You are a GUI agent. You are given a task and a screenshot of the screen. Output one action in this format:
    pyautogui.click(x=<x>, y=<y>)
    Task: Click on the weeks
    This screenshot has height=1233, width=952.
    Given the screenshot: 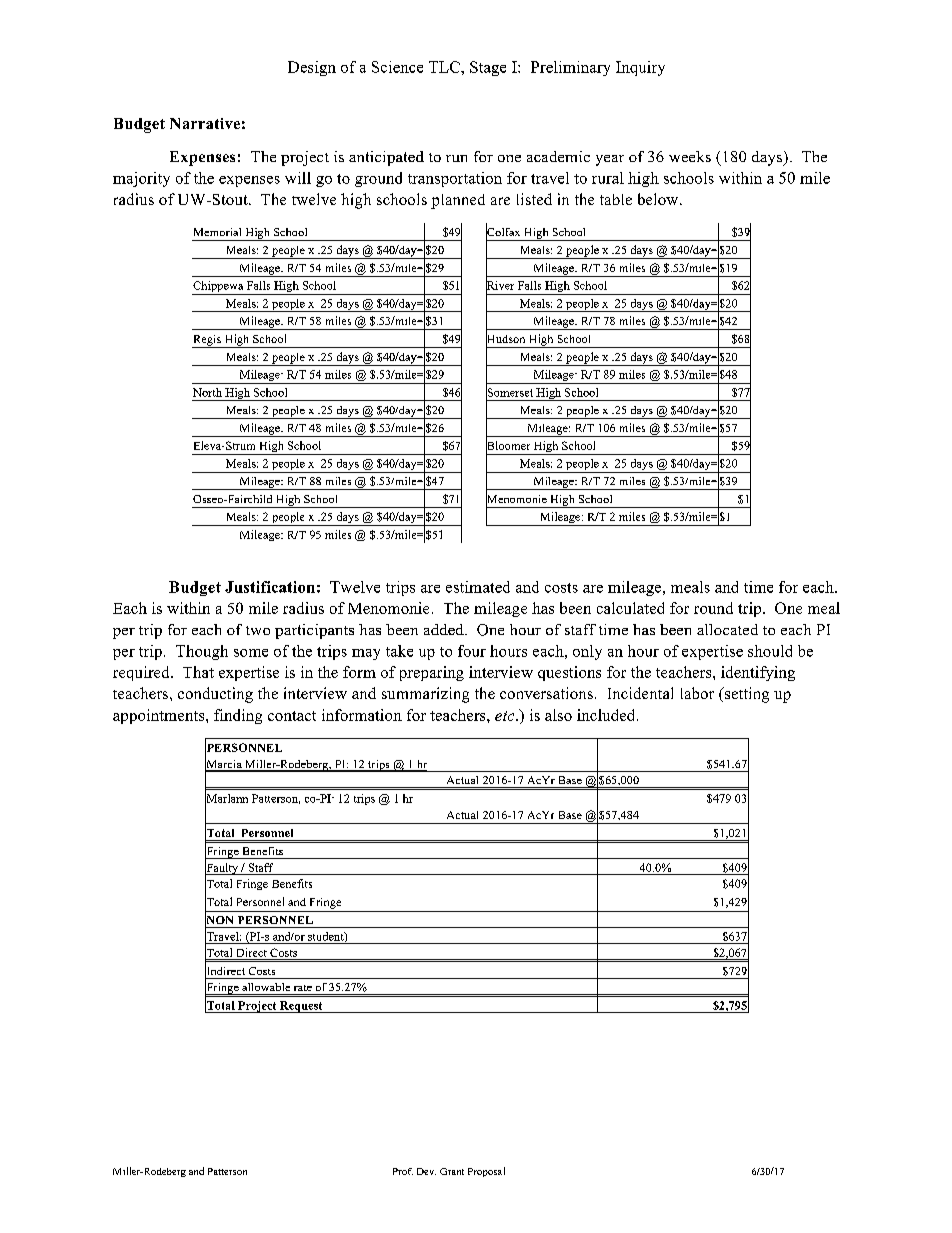 What is the action you would take?
    pyautogui.click(x=690, y=156)
